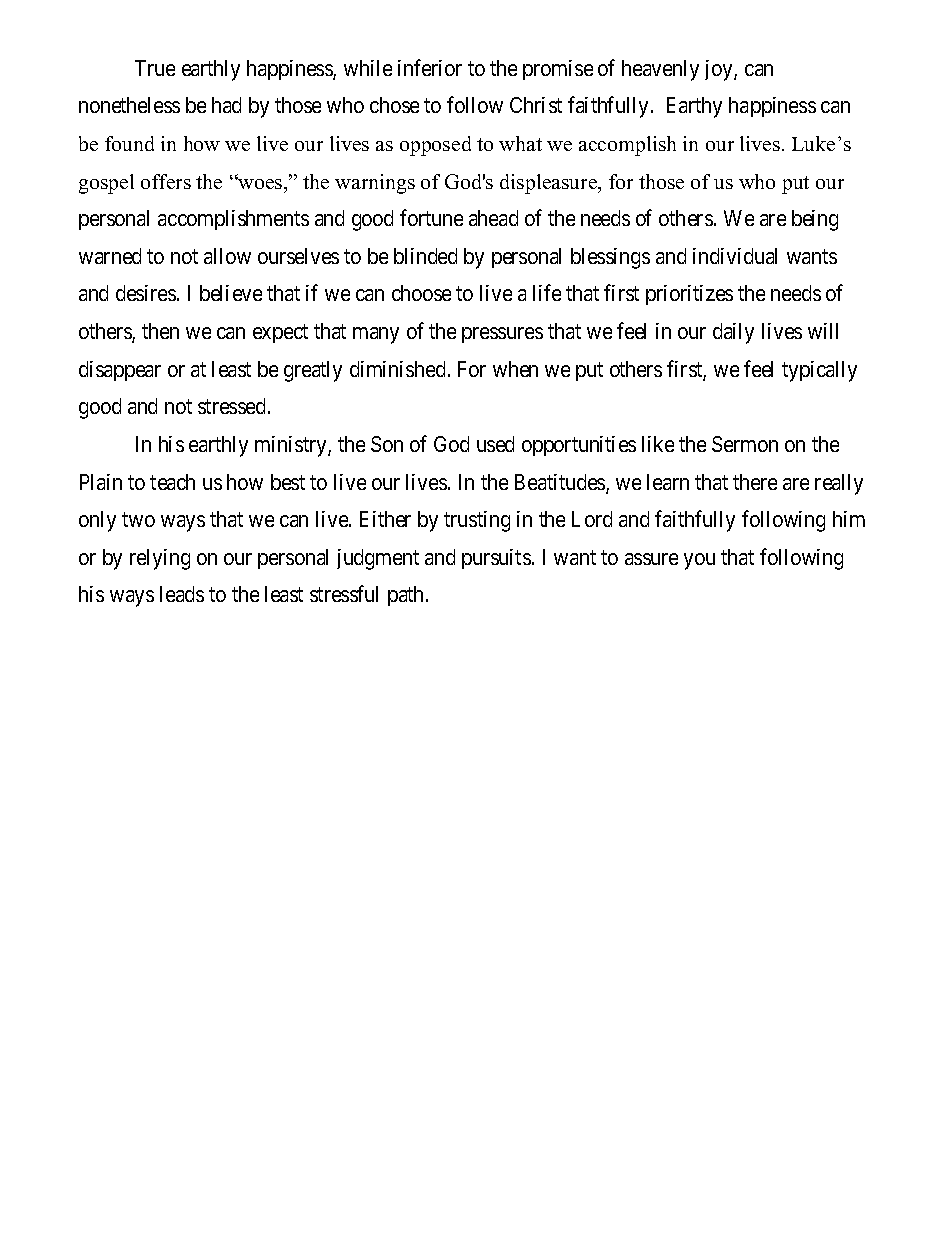 Image resolution: width=952 pixels, height=1233 pixels. Describe the element at coordinates (155, 68) in the screenshot. I see `True` at that location.
